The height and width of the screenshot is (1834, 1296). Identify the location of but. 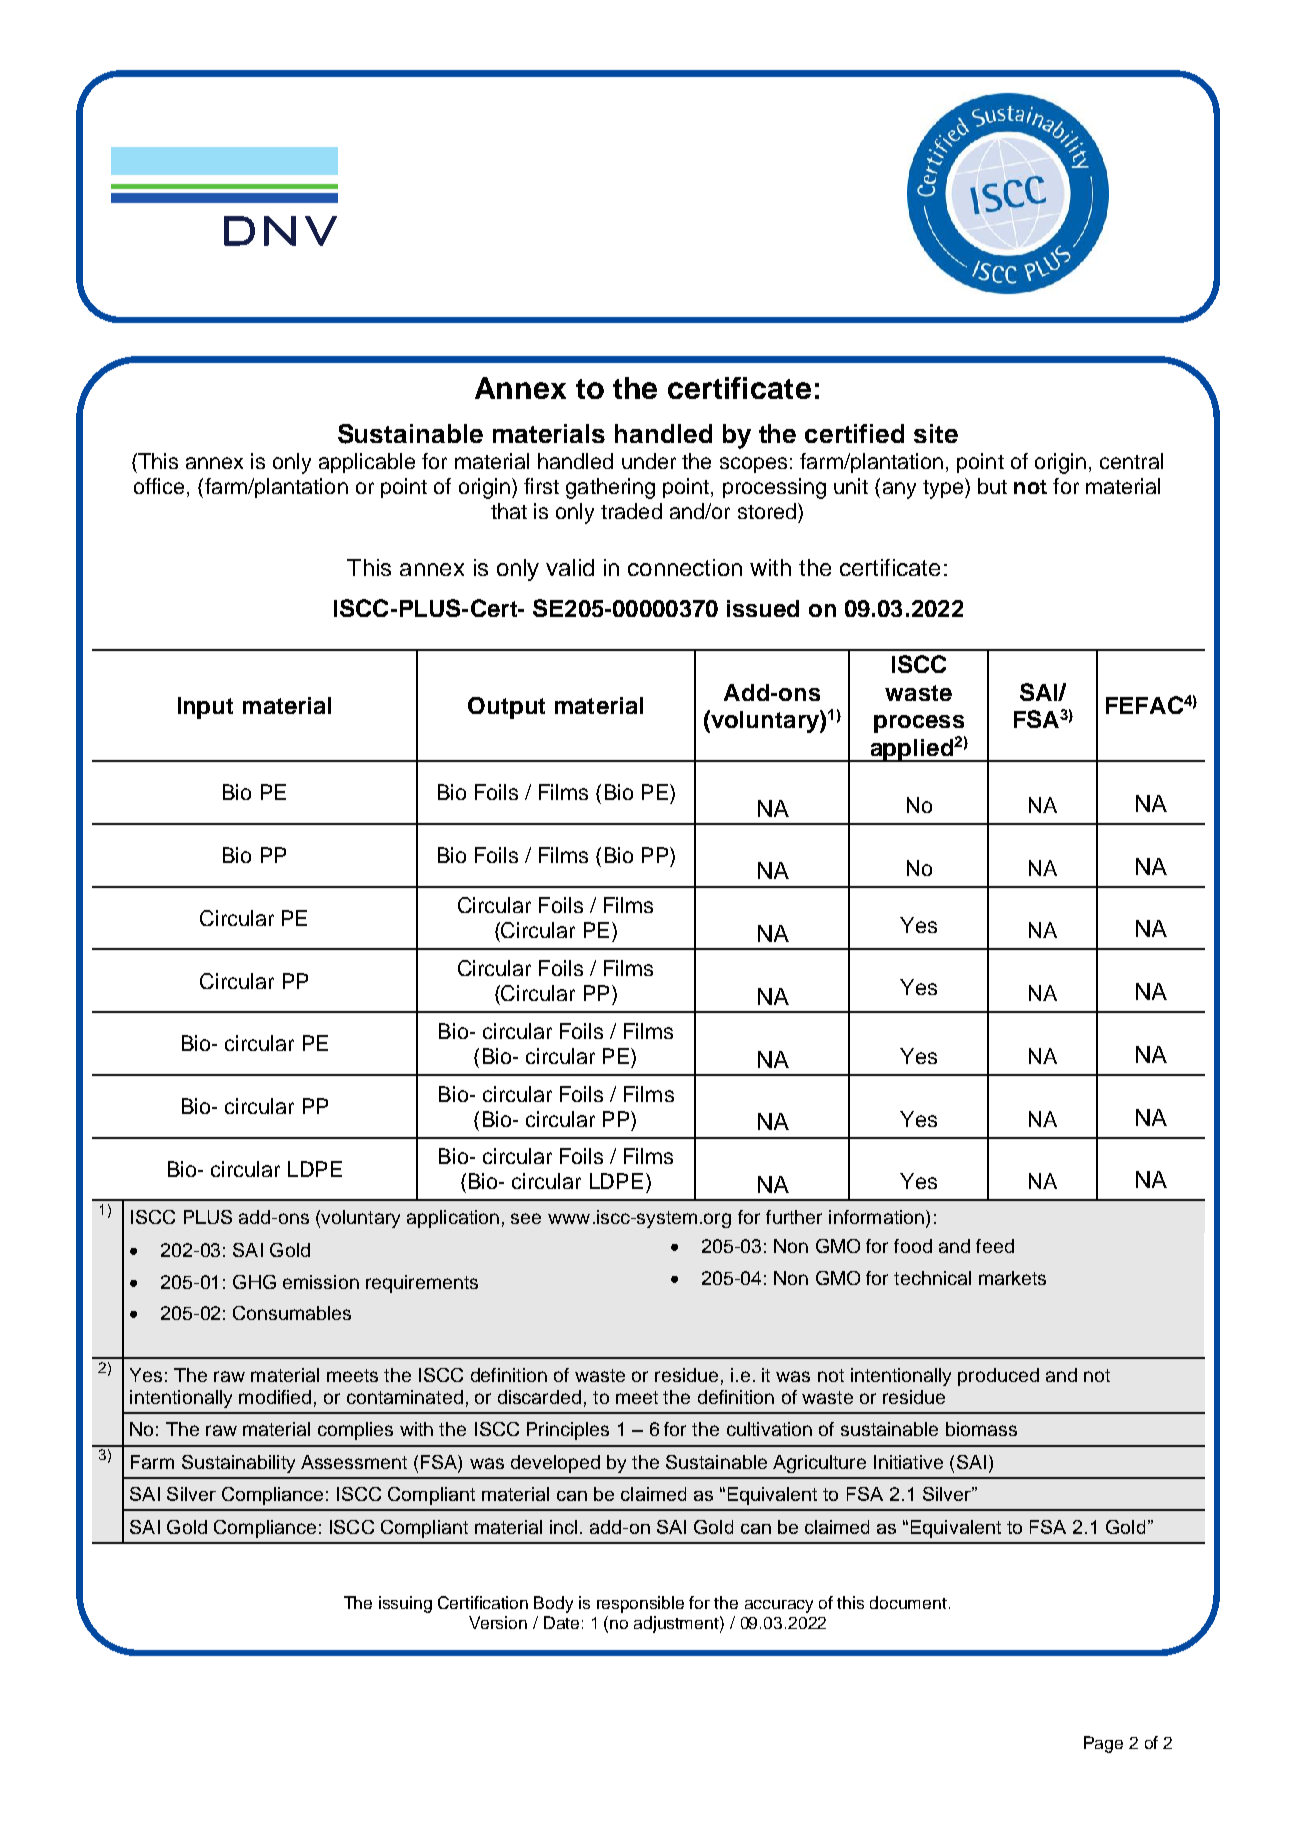
(992, 486).
